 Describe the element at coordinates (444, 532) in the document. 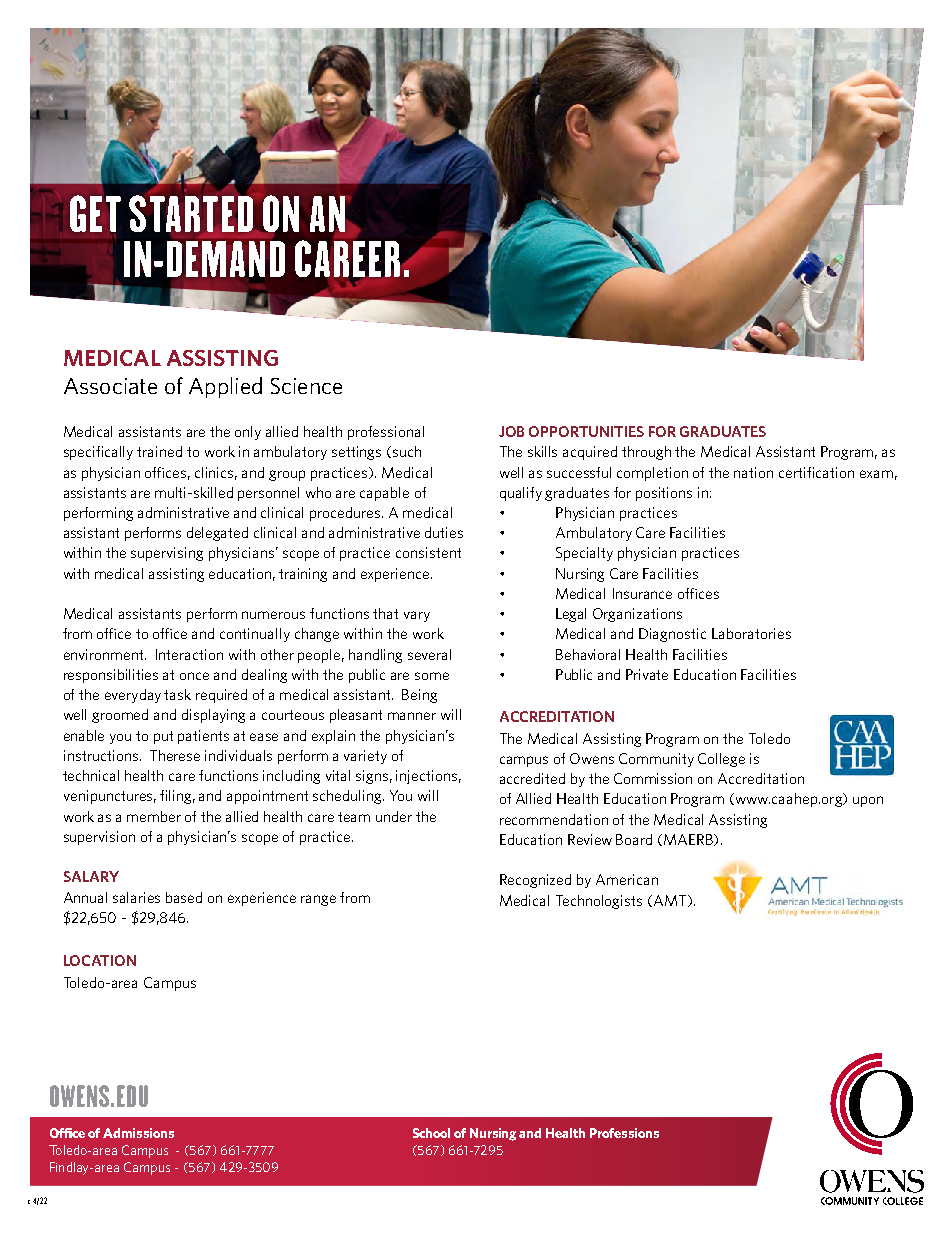

I see `duties` at that location.
